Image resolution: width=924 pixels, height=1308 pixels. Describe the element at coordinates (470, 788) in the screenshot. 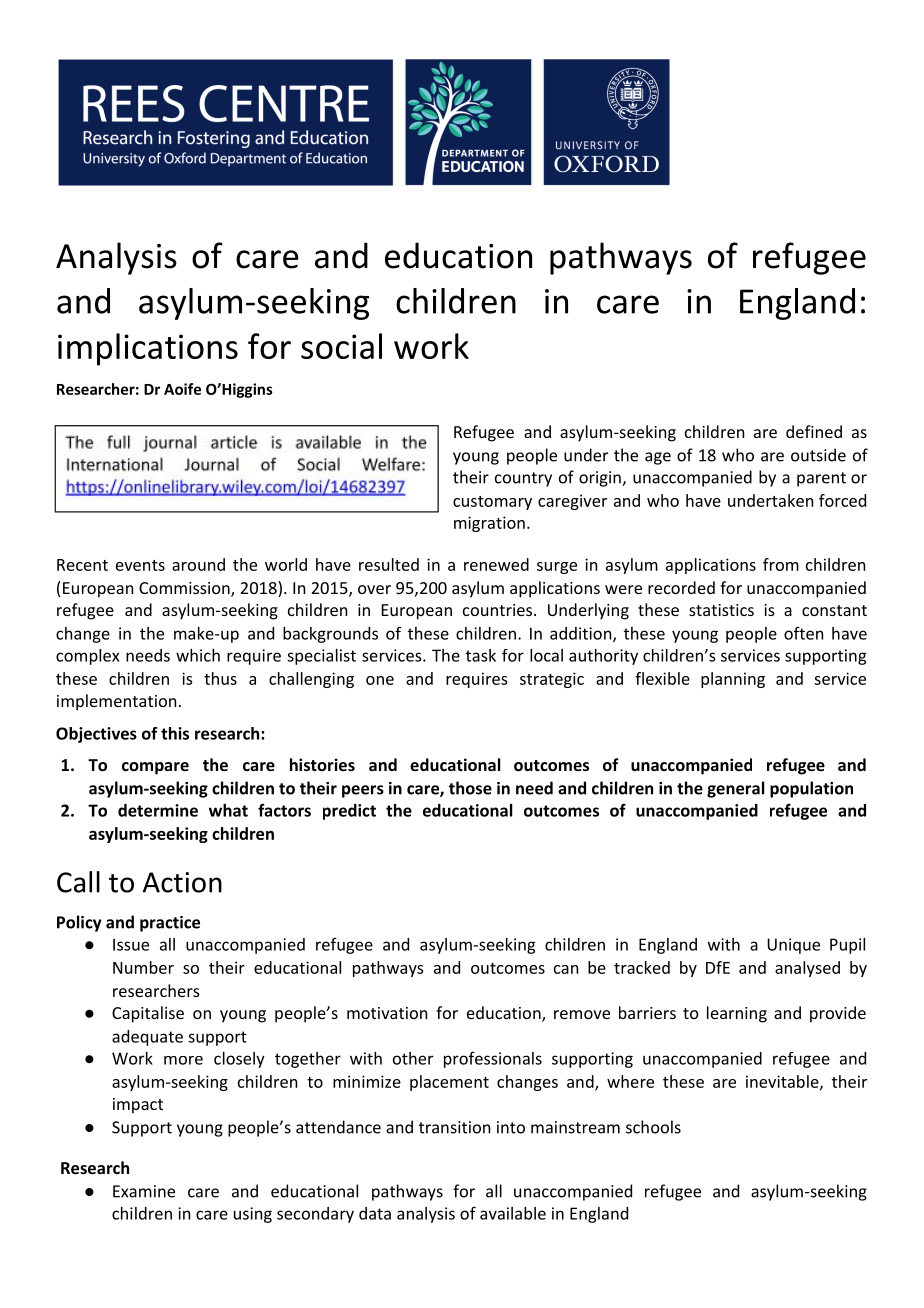

I see `those` at that location.
